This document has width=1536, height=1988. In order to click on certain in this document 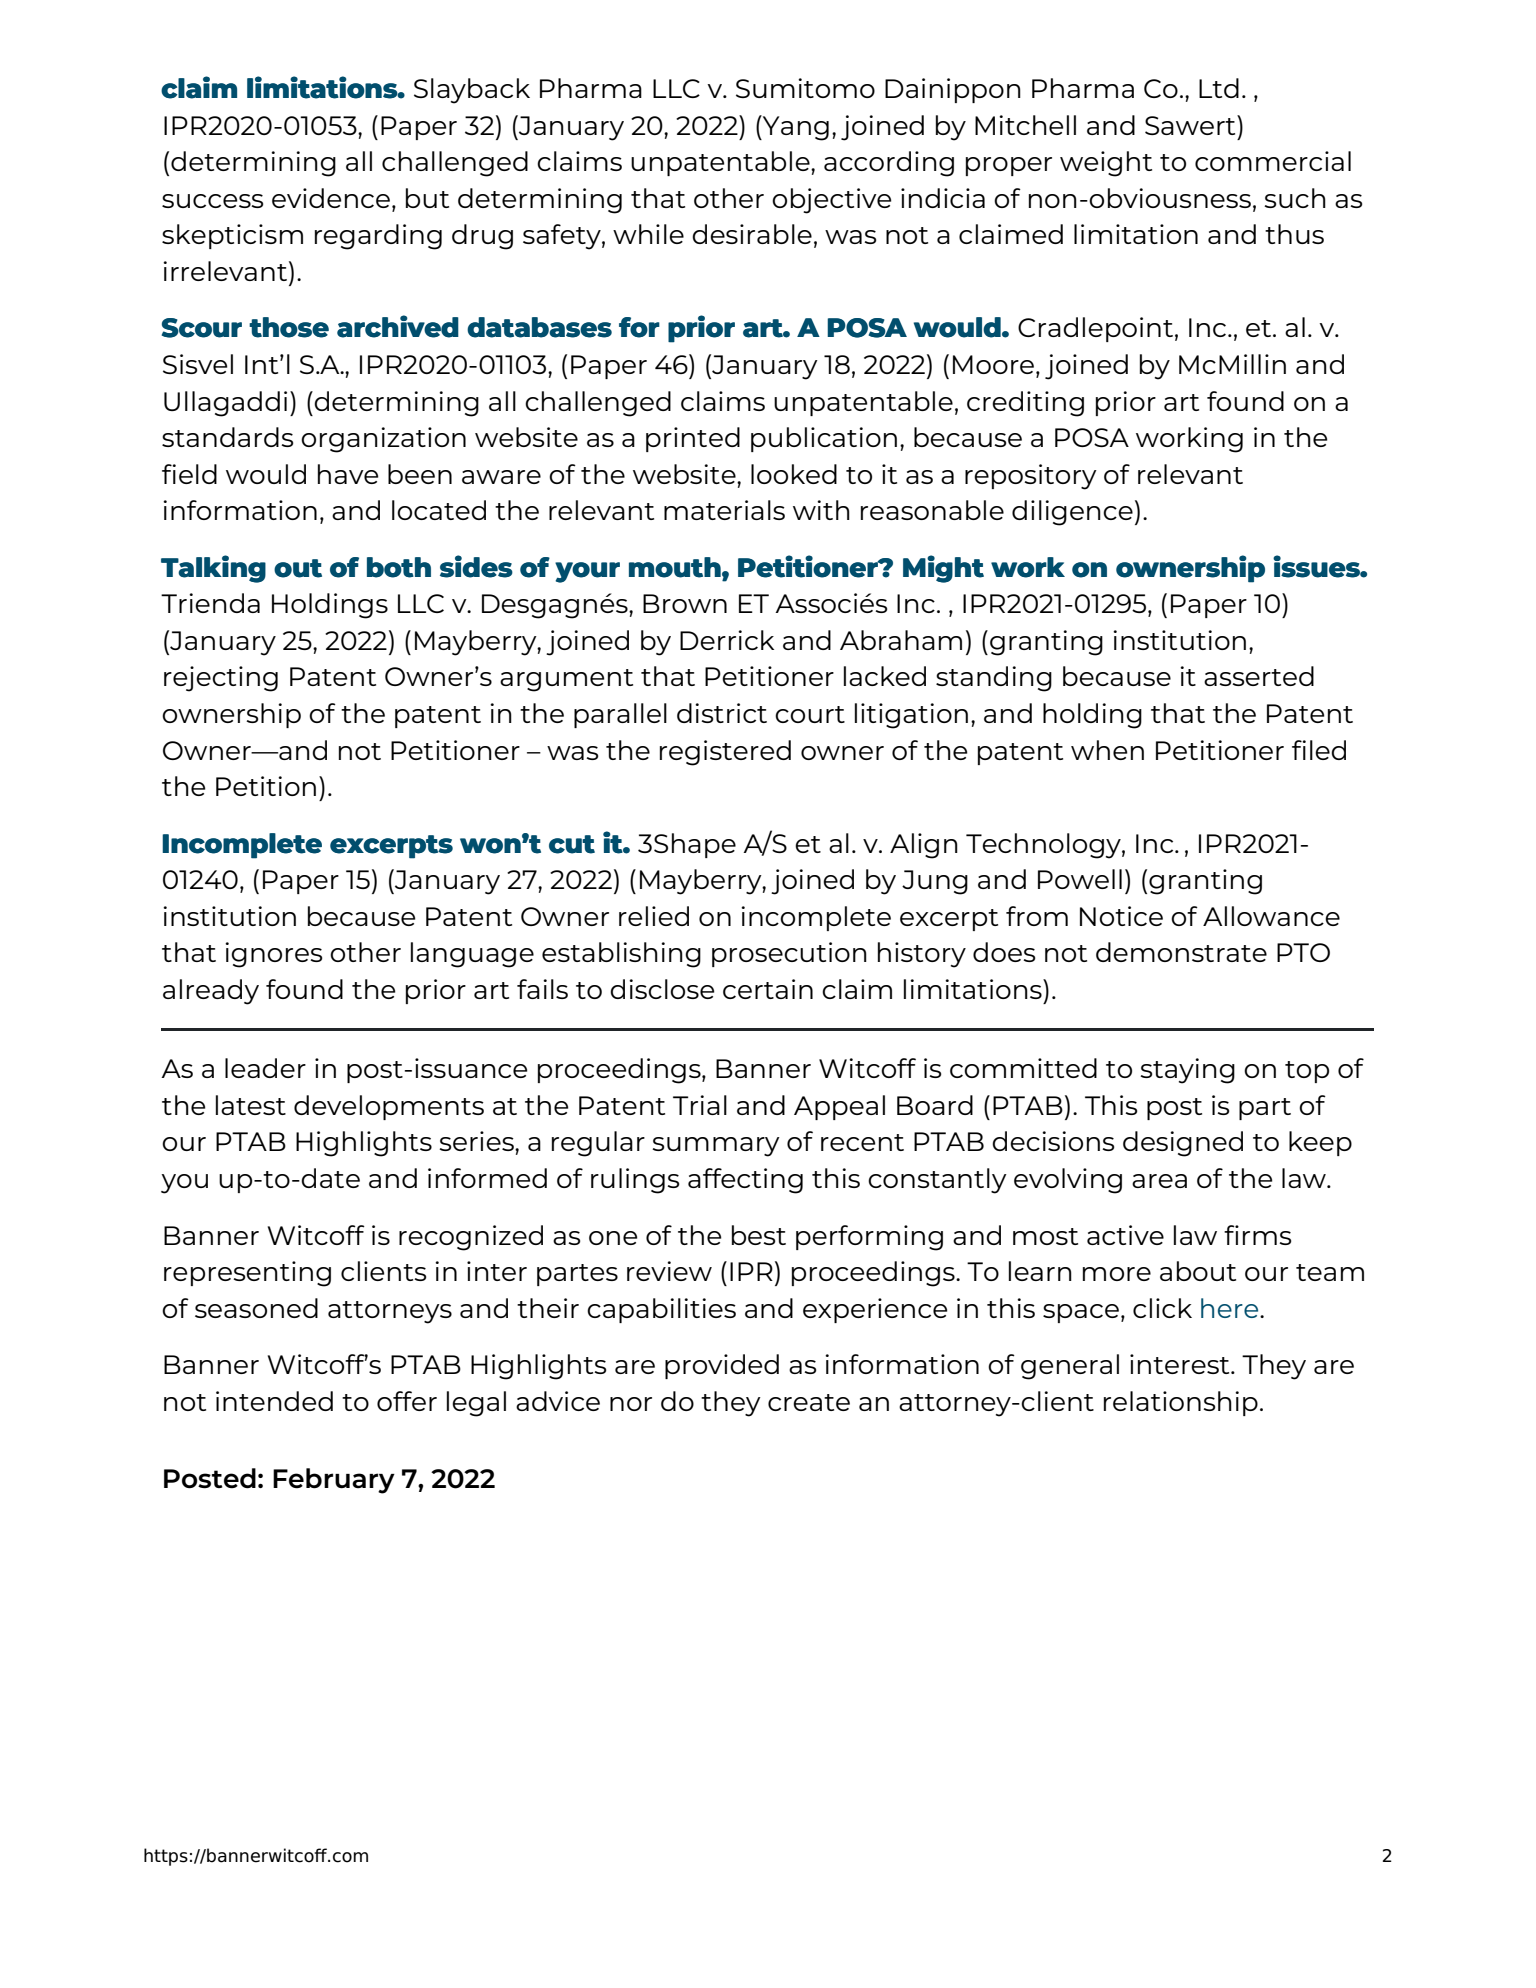, I will do `click(768, 989)`.
